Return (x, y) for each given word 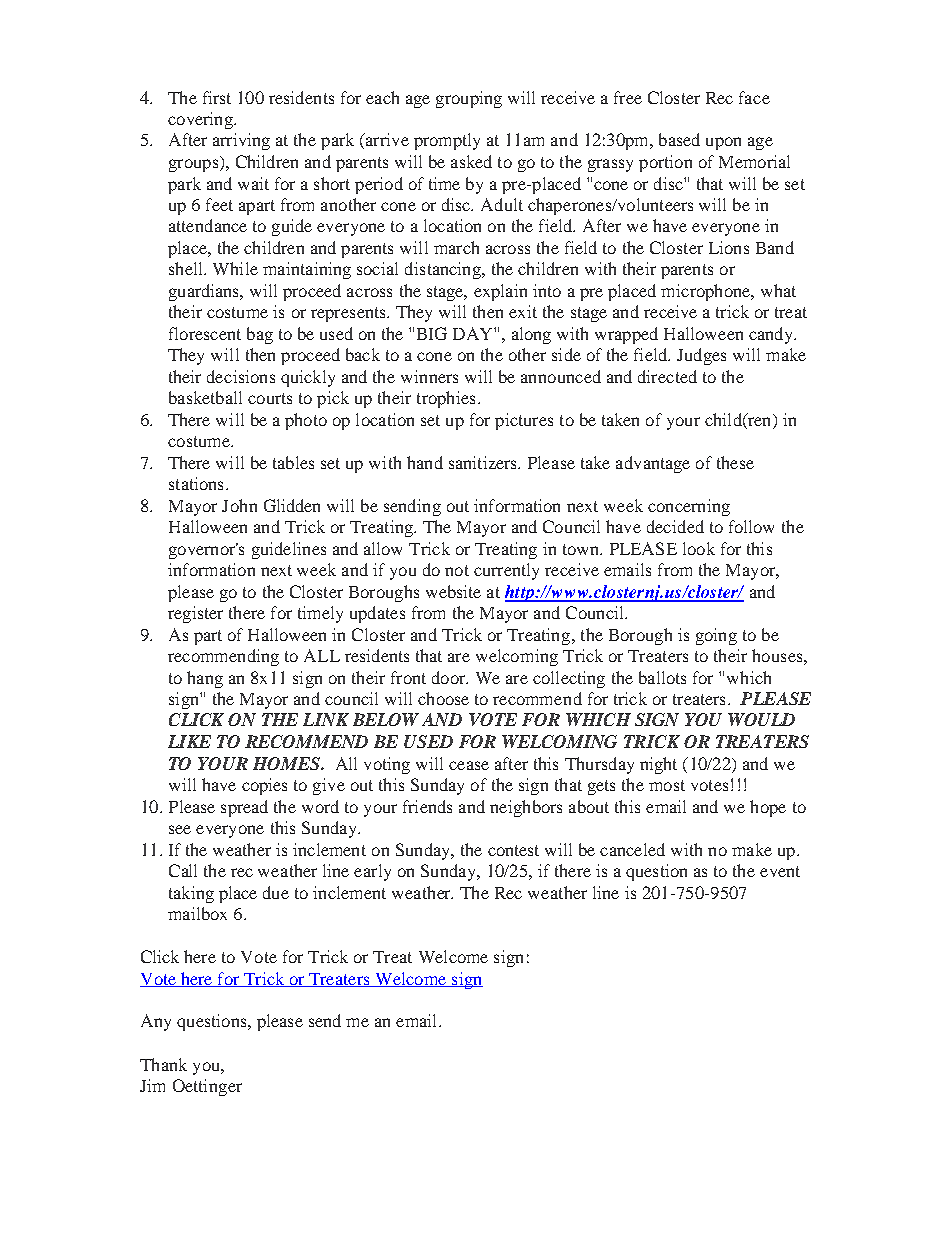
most (667, 785)
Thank (163, 1064)
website (453, 591)
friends (427, 806)
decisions (241, 376)
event (780, 871)
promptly (447, 141)
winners (429, 376)
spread (244, 808)
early (372, 872)
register (195, 614)
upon (723, 143)
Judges (701, 356)
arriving (241, 141)
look (699, 548)
